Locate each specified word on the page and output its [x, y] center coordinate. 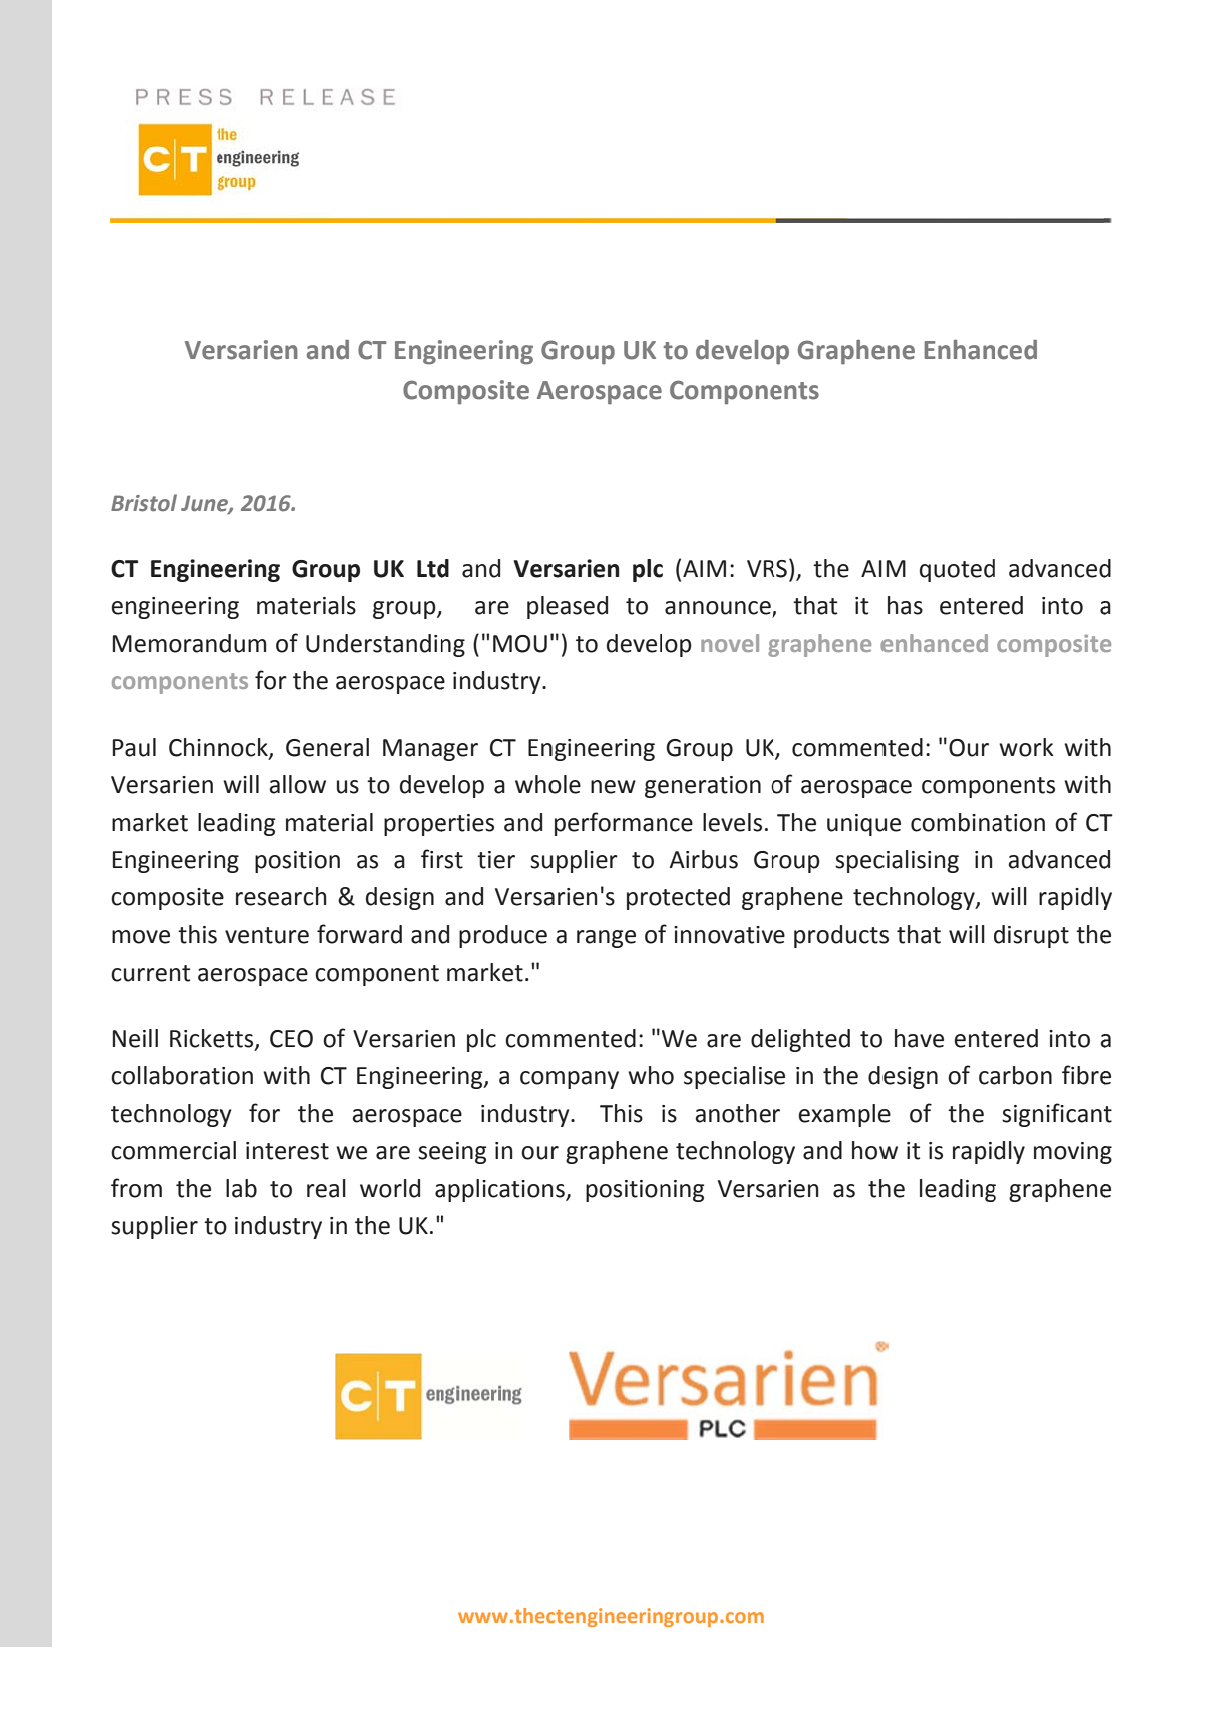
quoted [957, 570]
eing [464, 1153]
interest [287, 1151]
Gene [314, 748]
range [606, 939]
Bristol [144, 503]
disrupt [1031, 936]
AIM [704, 568]
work [1026, 747]
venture [267, 935]
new [613, 787]
